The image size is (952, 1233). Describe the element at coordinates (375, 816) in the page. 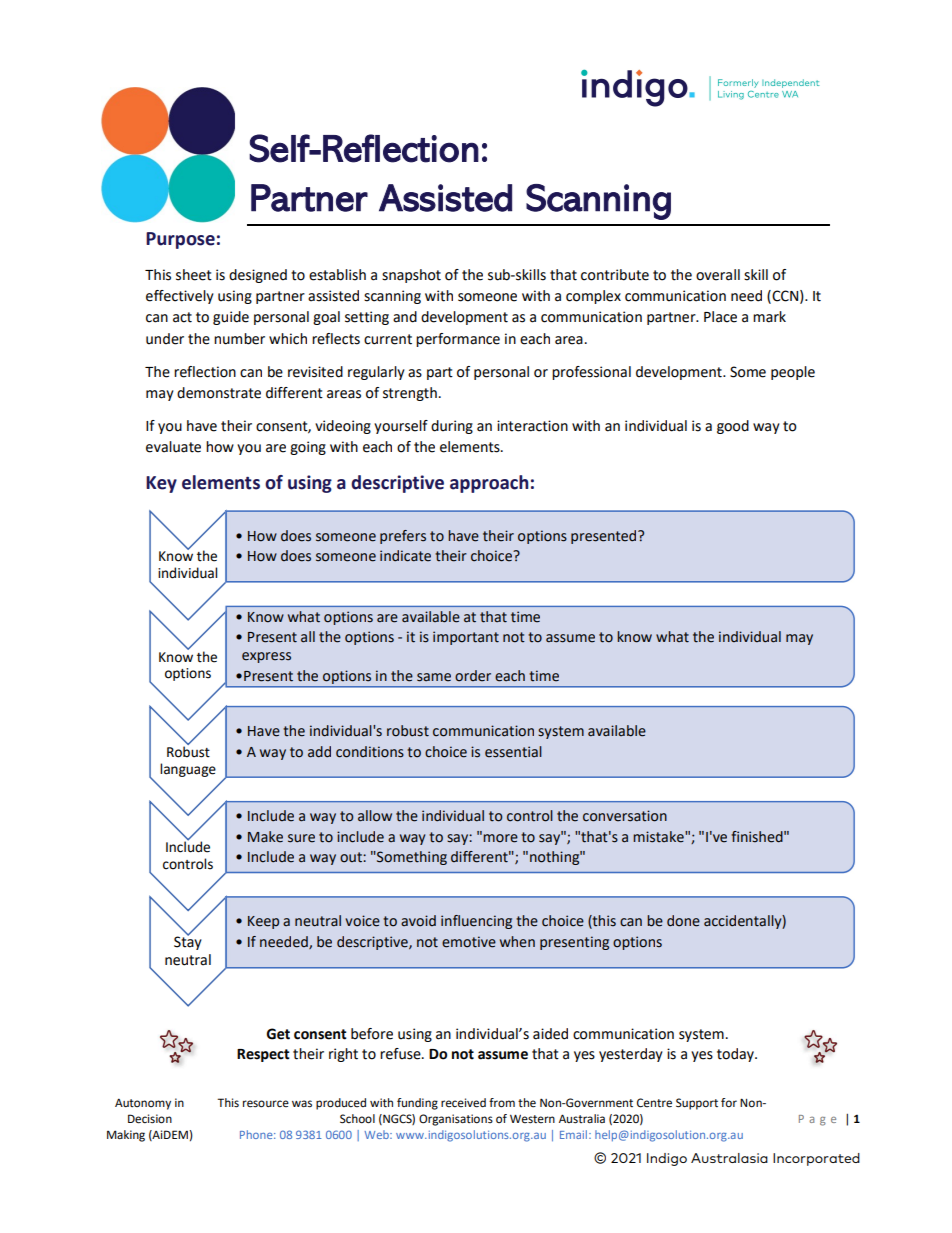

I see `allow` at that location.
